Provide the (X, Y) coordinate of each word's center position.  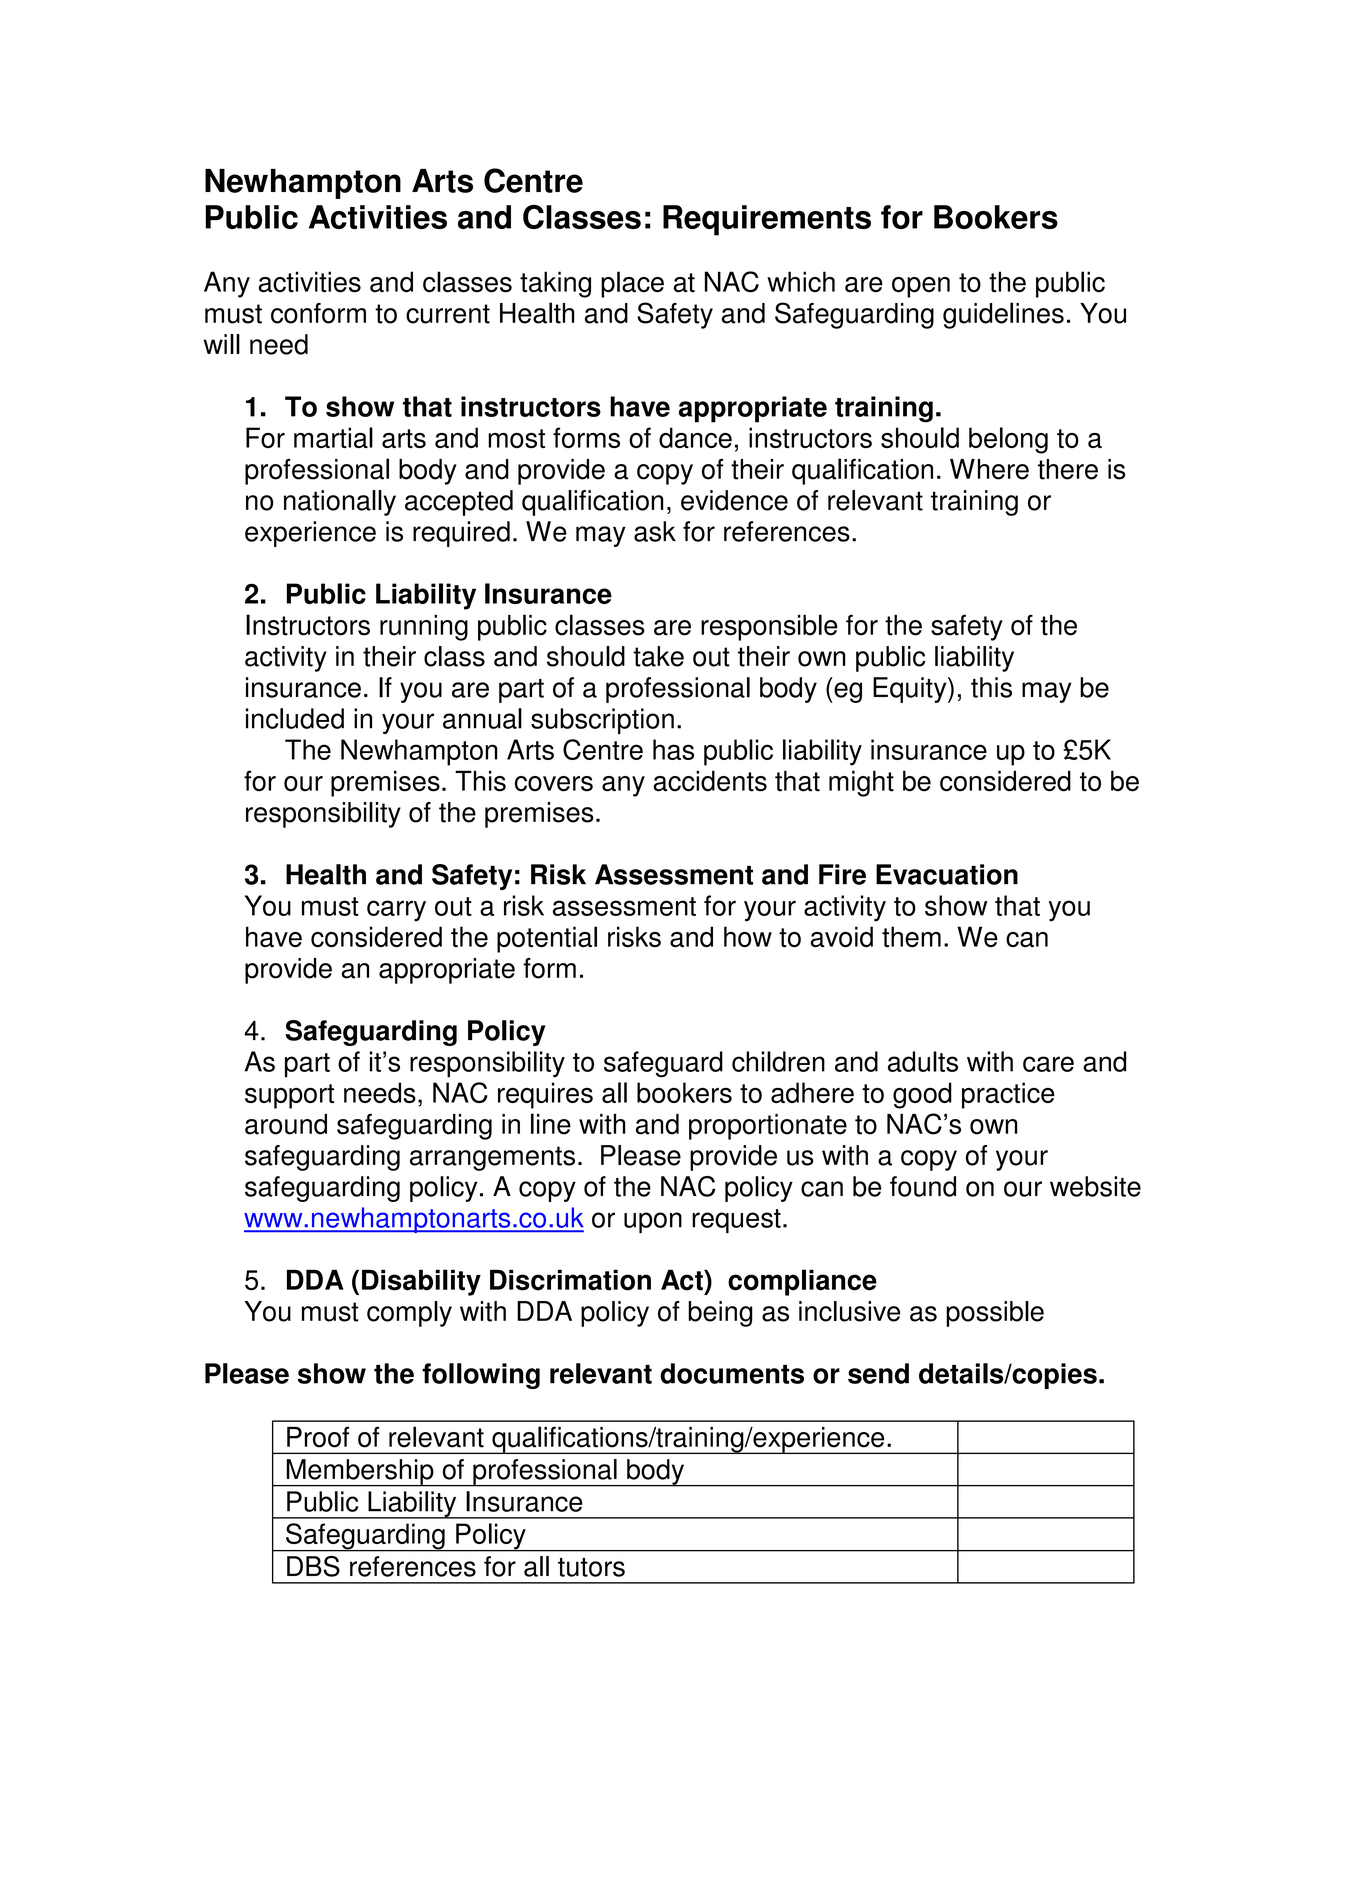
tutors (591, 1567)
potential (547, 939)
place (632, 284)
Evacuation (947, 874)
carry (396, 911)
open (921, 287)
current (448, 314)
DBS (313, 1566)
